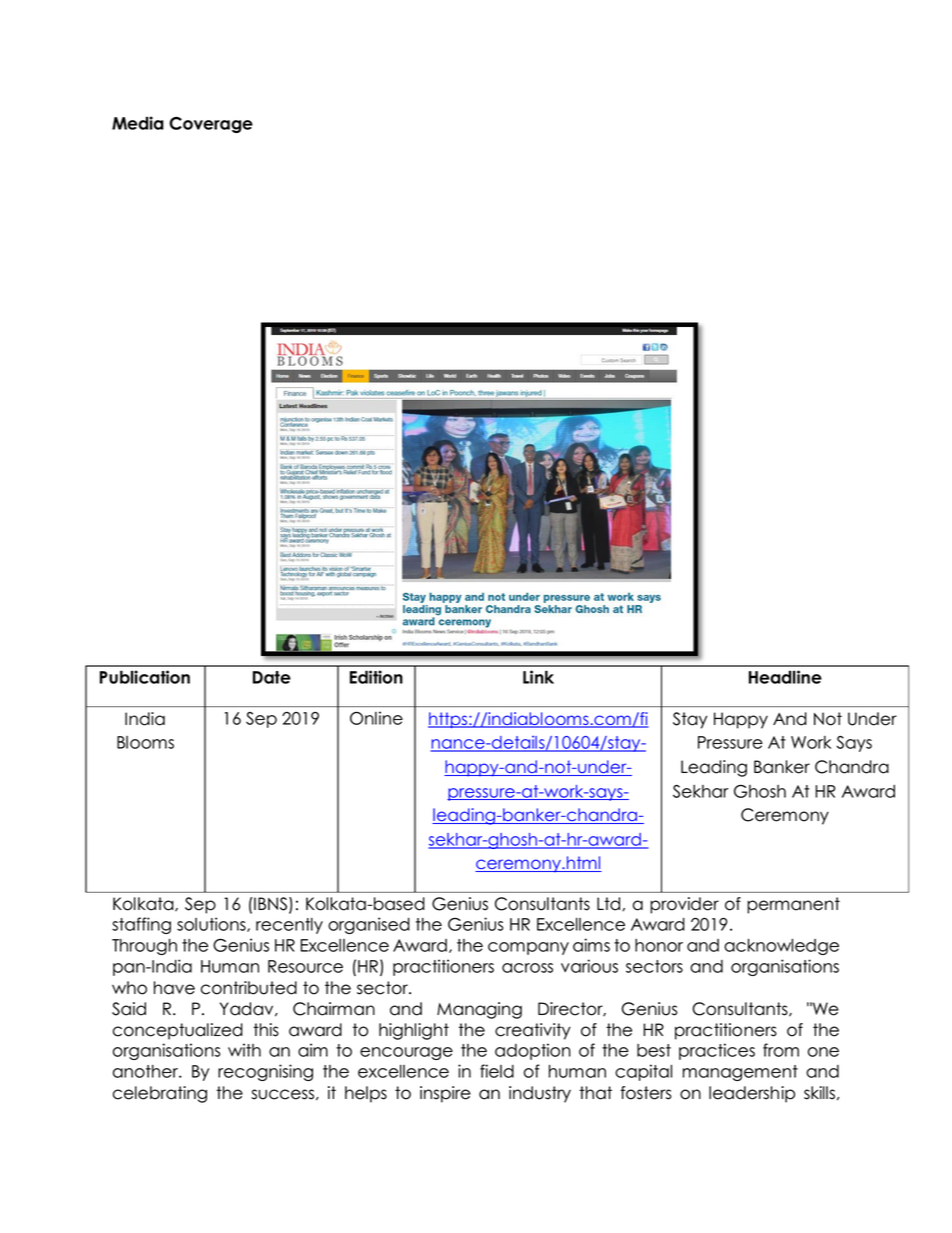 Image resolution: width=952 pixels, height=1233 pixels. I want to click on Date, so click(272, 677).
